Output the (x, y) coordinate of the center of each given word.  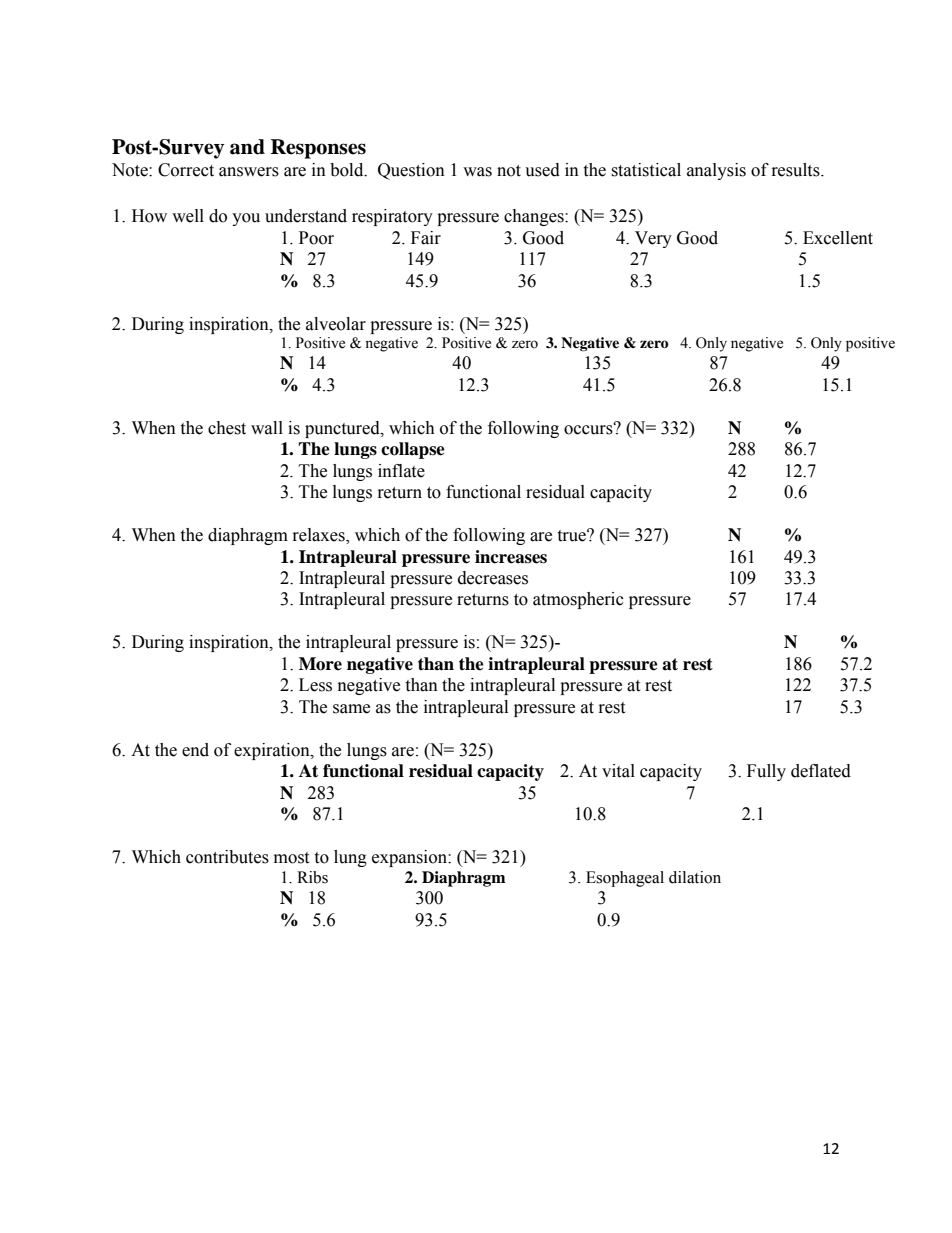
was (477, 172)
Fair (426, 238)
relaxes (320, 536)
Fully (766, 772)
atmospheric (578, 600)
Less (315, 685)
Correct (186, 170)
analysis (716, 171)
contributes (227, 857)
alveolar (336, 324)
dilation (695, 877)
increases (511, 557)
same (351, 709)
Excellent (838, 238)
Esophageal (625, 879)
